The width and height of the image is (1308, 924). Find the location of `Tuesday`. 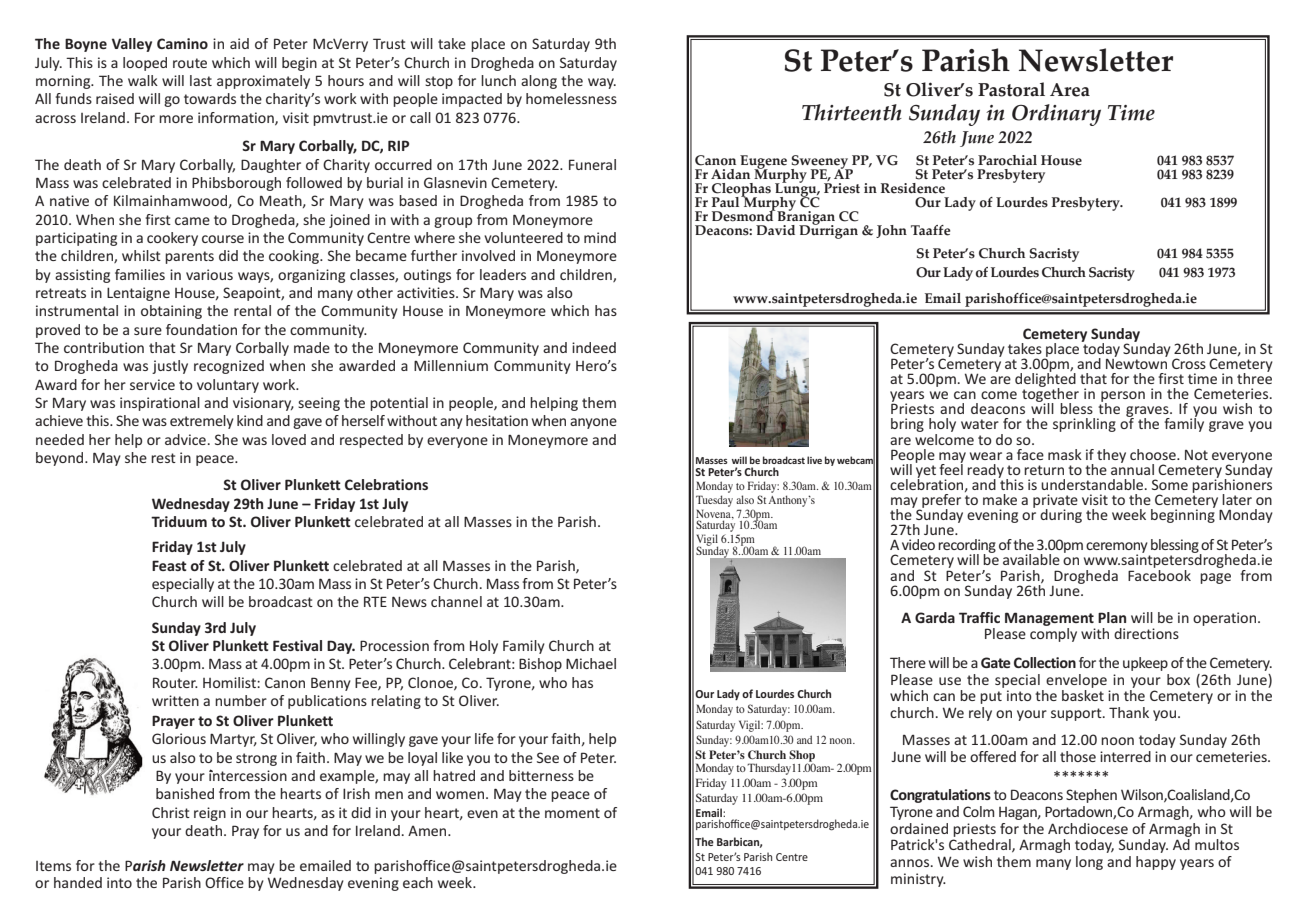

Tuesday is located at coordinates (714, 501).
